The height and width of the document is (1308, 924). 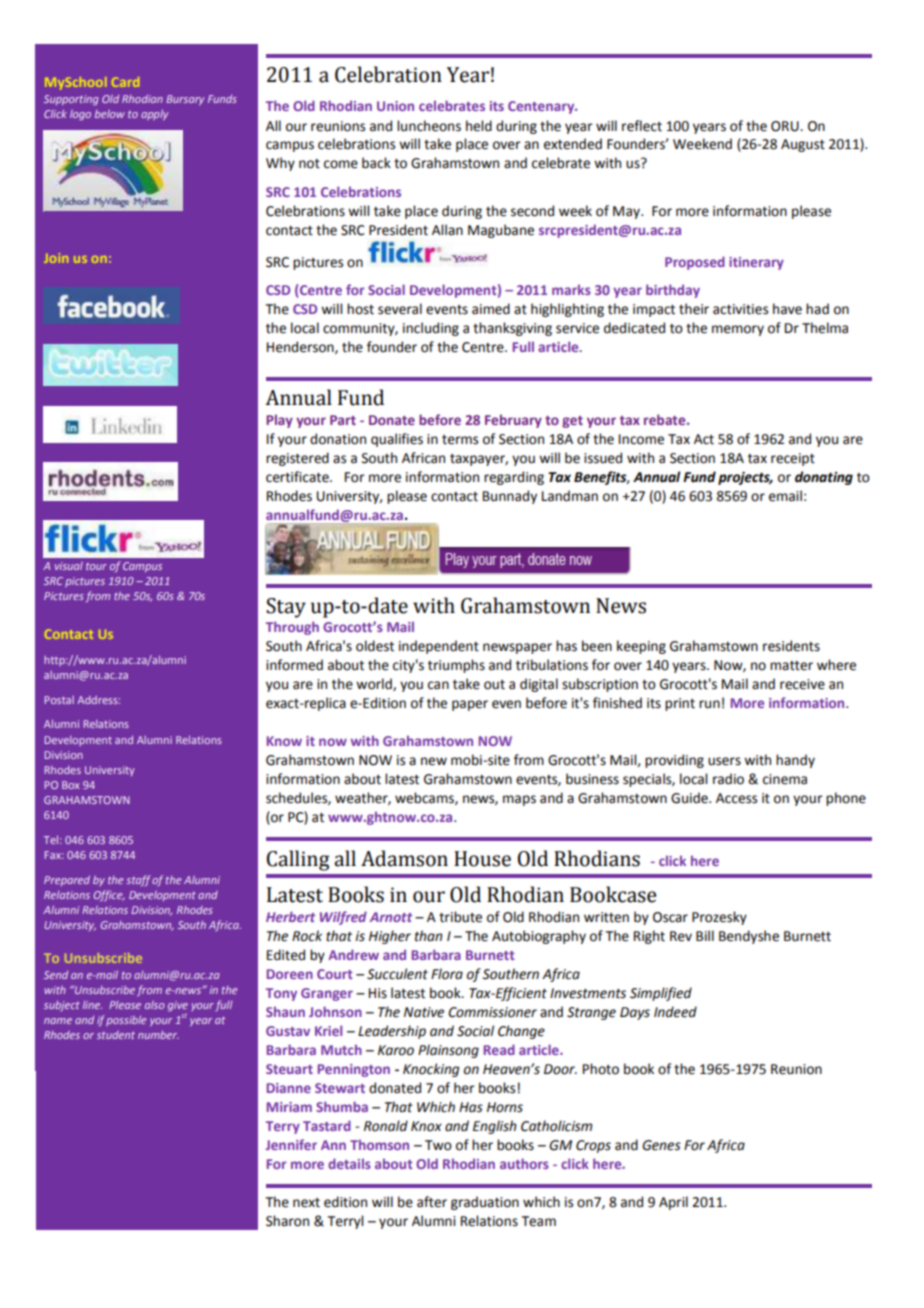 I want to click on apply, so click(x=154, y=115).
